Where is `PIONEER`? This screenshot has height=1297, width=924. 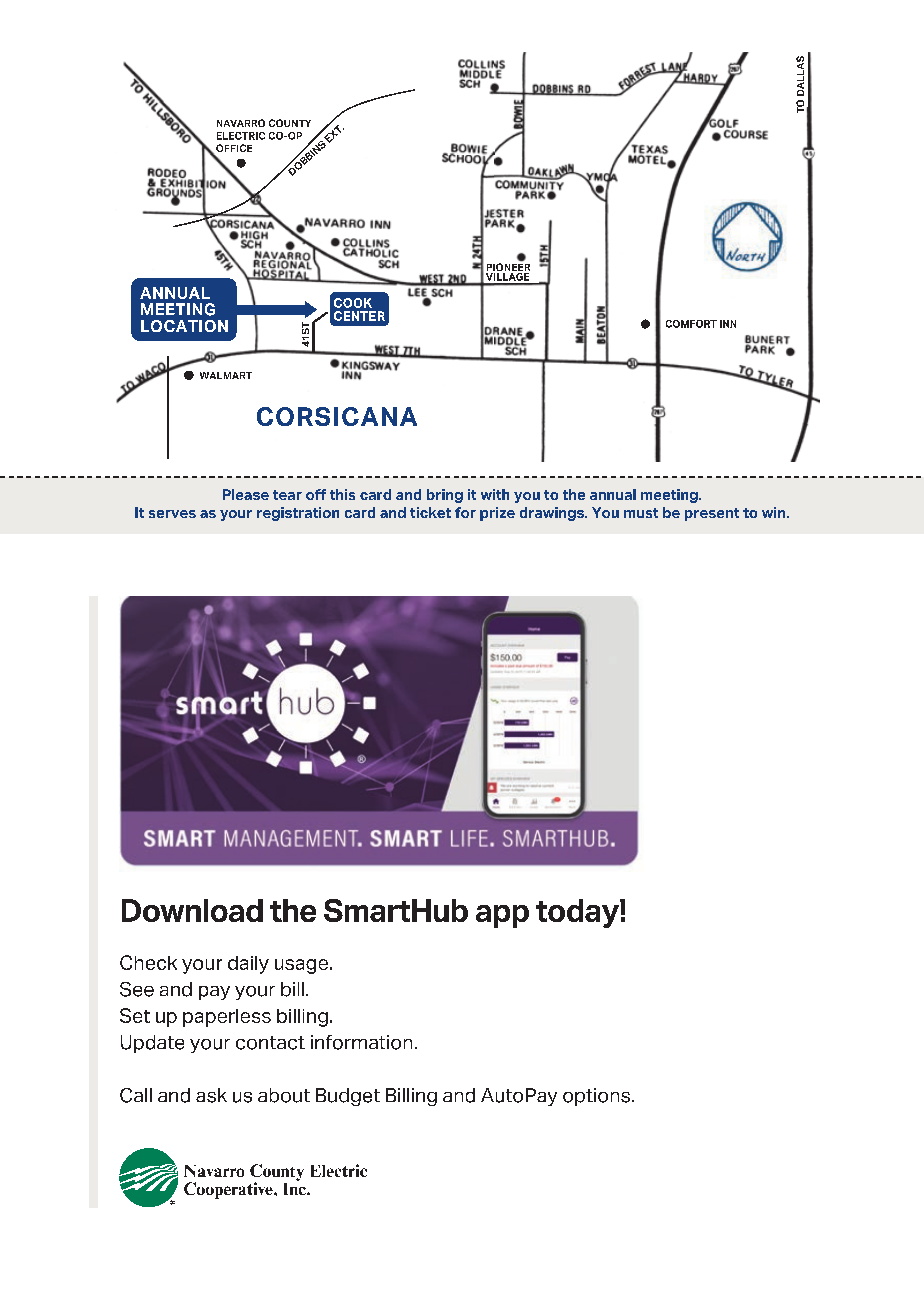 PIONEER is located at coordinates (508, 267).
